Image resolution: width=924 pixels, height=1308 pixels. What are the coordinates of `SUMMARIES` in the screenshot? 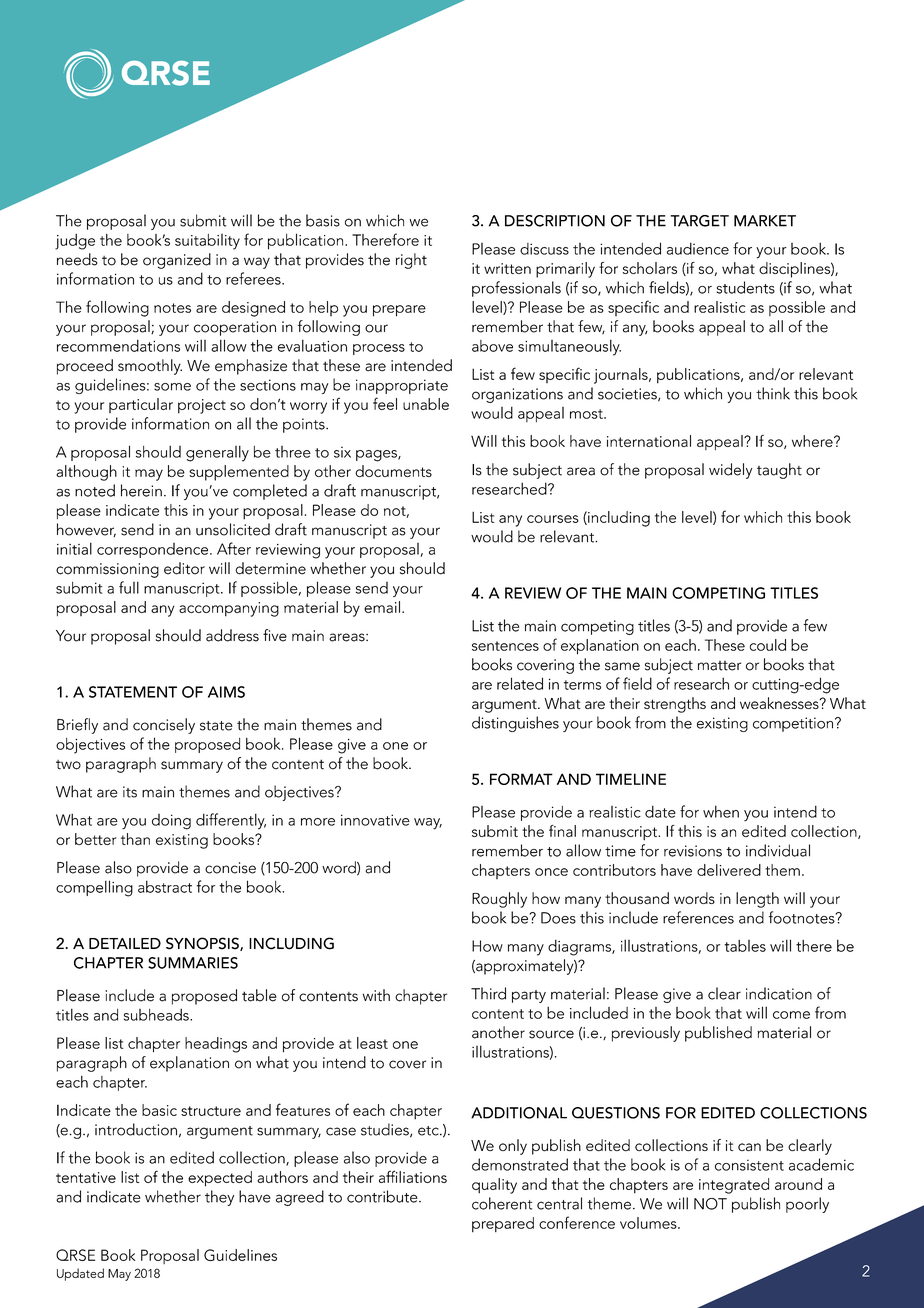 It's located at (193, 963).
